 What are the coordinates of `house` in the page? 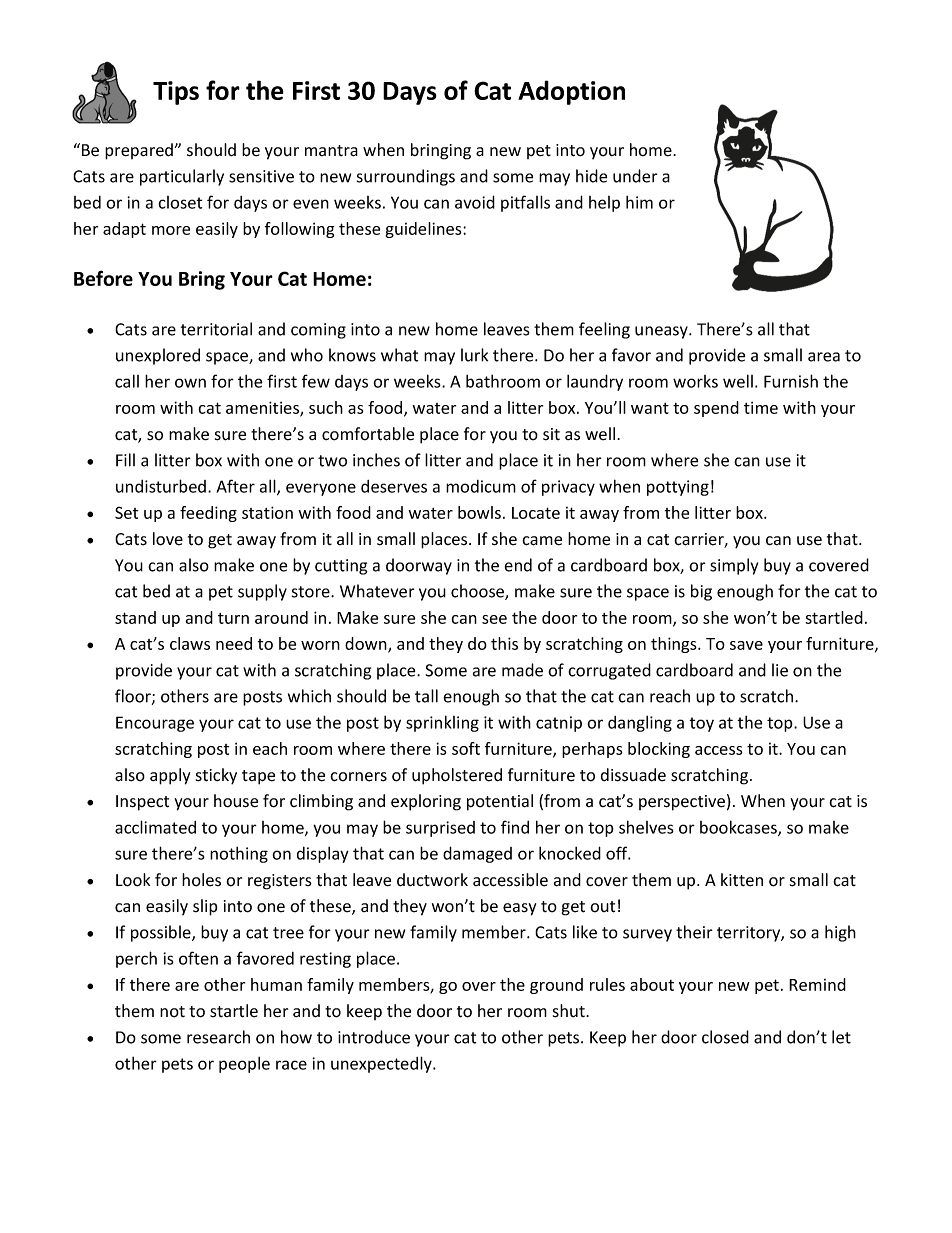 It's located at (236, 801).
